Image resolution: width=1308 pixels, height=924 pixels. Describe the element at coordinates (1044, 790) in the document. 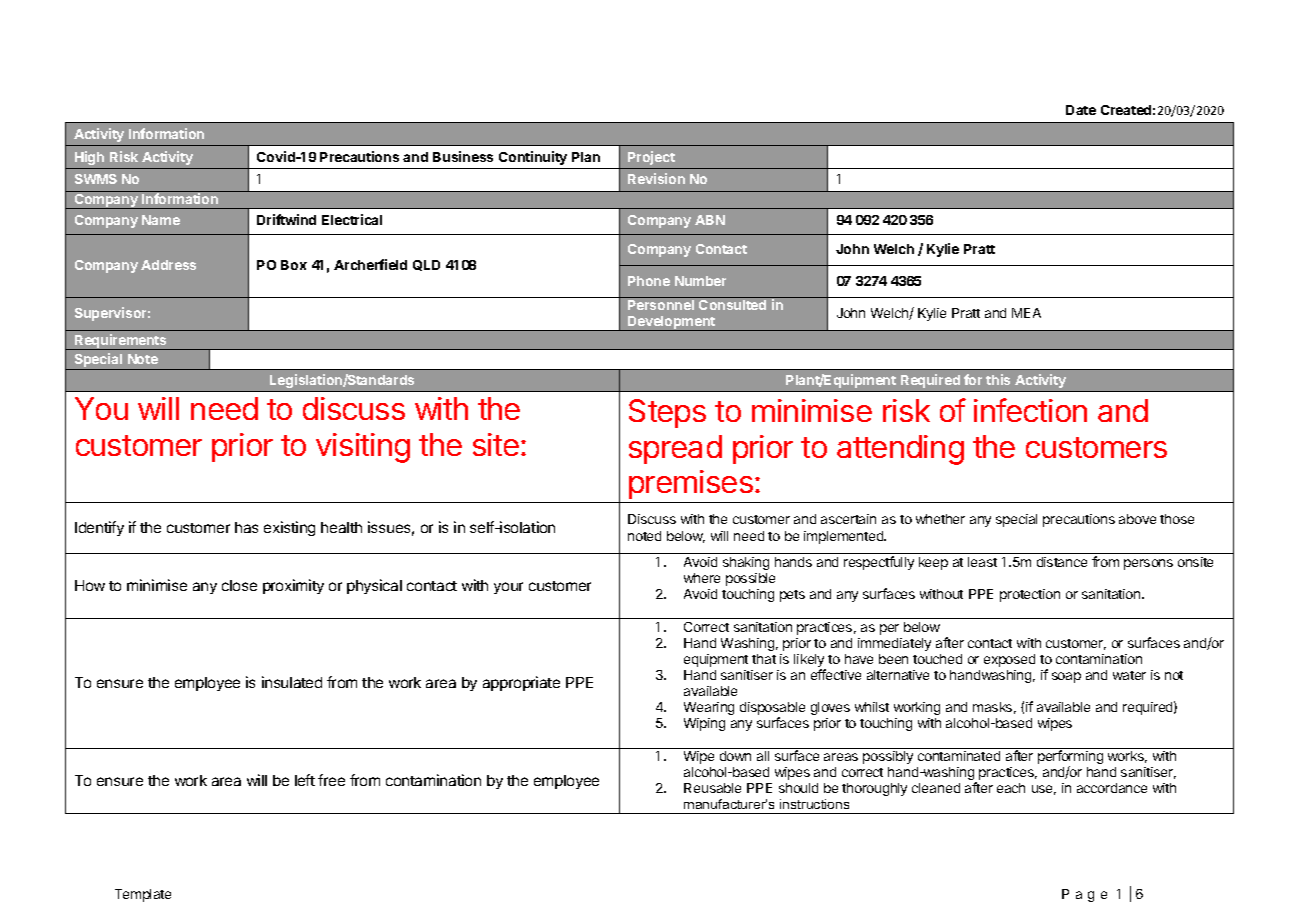

I see `use` at that location.
